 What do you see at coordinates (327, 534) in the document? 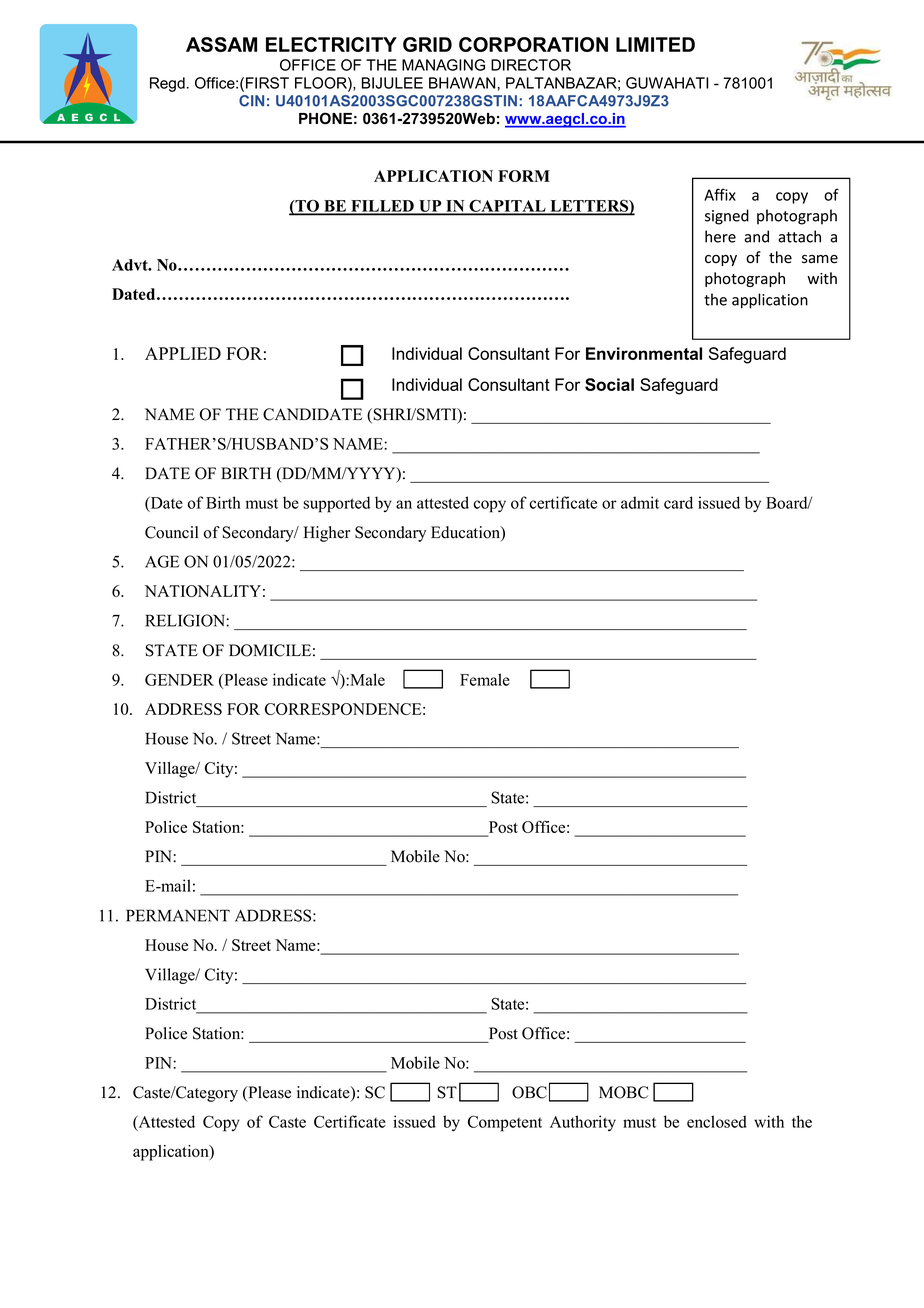
I see `Higher` at bounding box center [327, 534].
